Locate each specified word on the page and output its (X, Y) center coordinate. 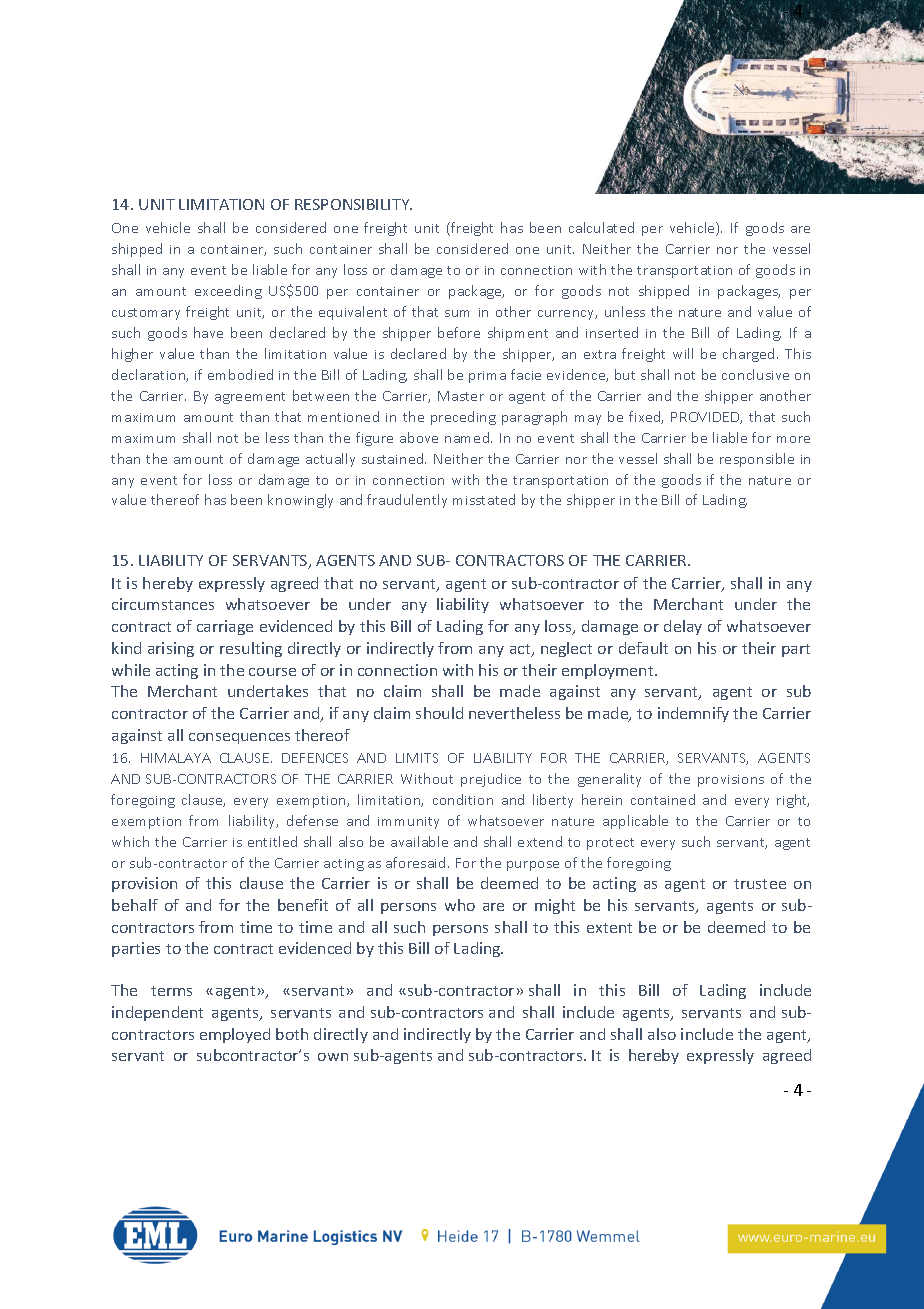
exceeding (228, 292)
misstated (484, 499)
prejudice (491, 780)
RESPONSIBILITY (353, 204)
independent (157, 1013)
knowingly (300, 501)
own (333, 1057)
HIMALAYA (176, 758)
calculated (601, 227)
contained (663, 799)
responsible (757, 460)
